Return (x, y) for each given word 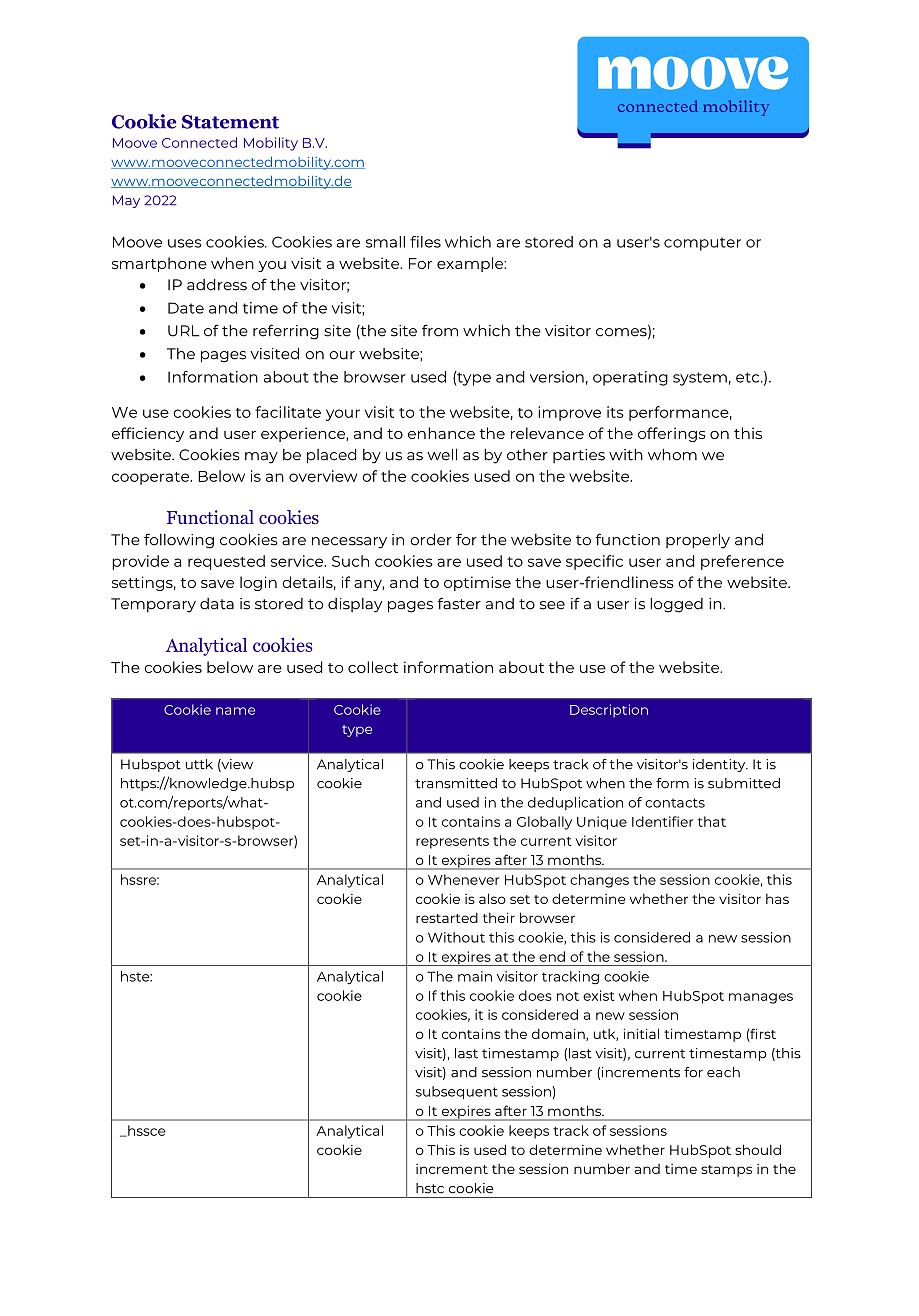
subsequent (457, 1092)
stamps (726, 1171)
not (568, 996)
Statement (230, 122)
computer (702, 244)
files (425, 242)
